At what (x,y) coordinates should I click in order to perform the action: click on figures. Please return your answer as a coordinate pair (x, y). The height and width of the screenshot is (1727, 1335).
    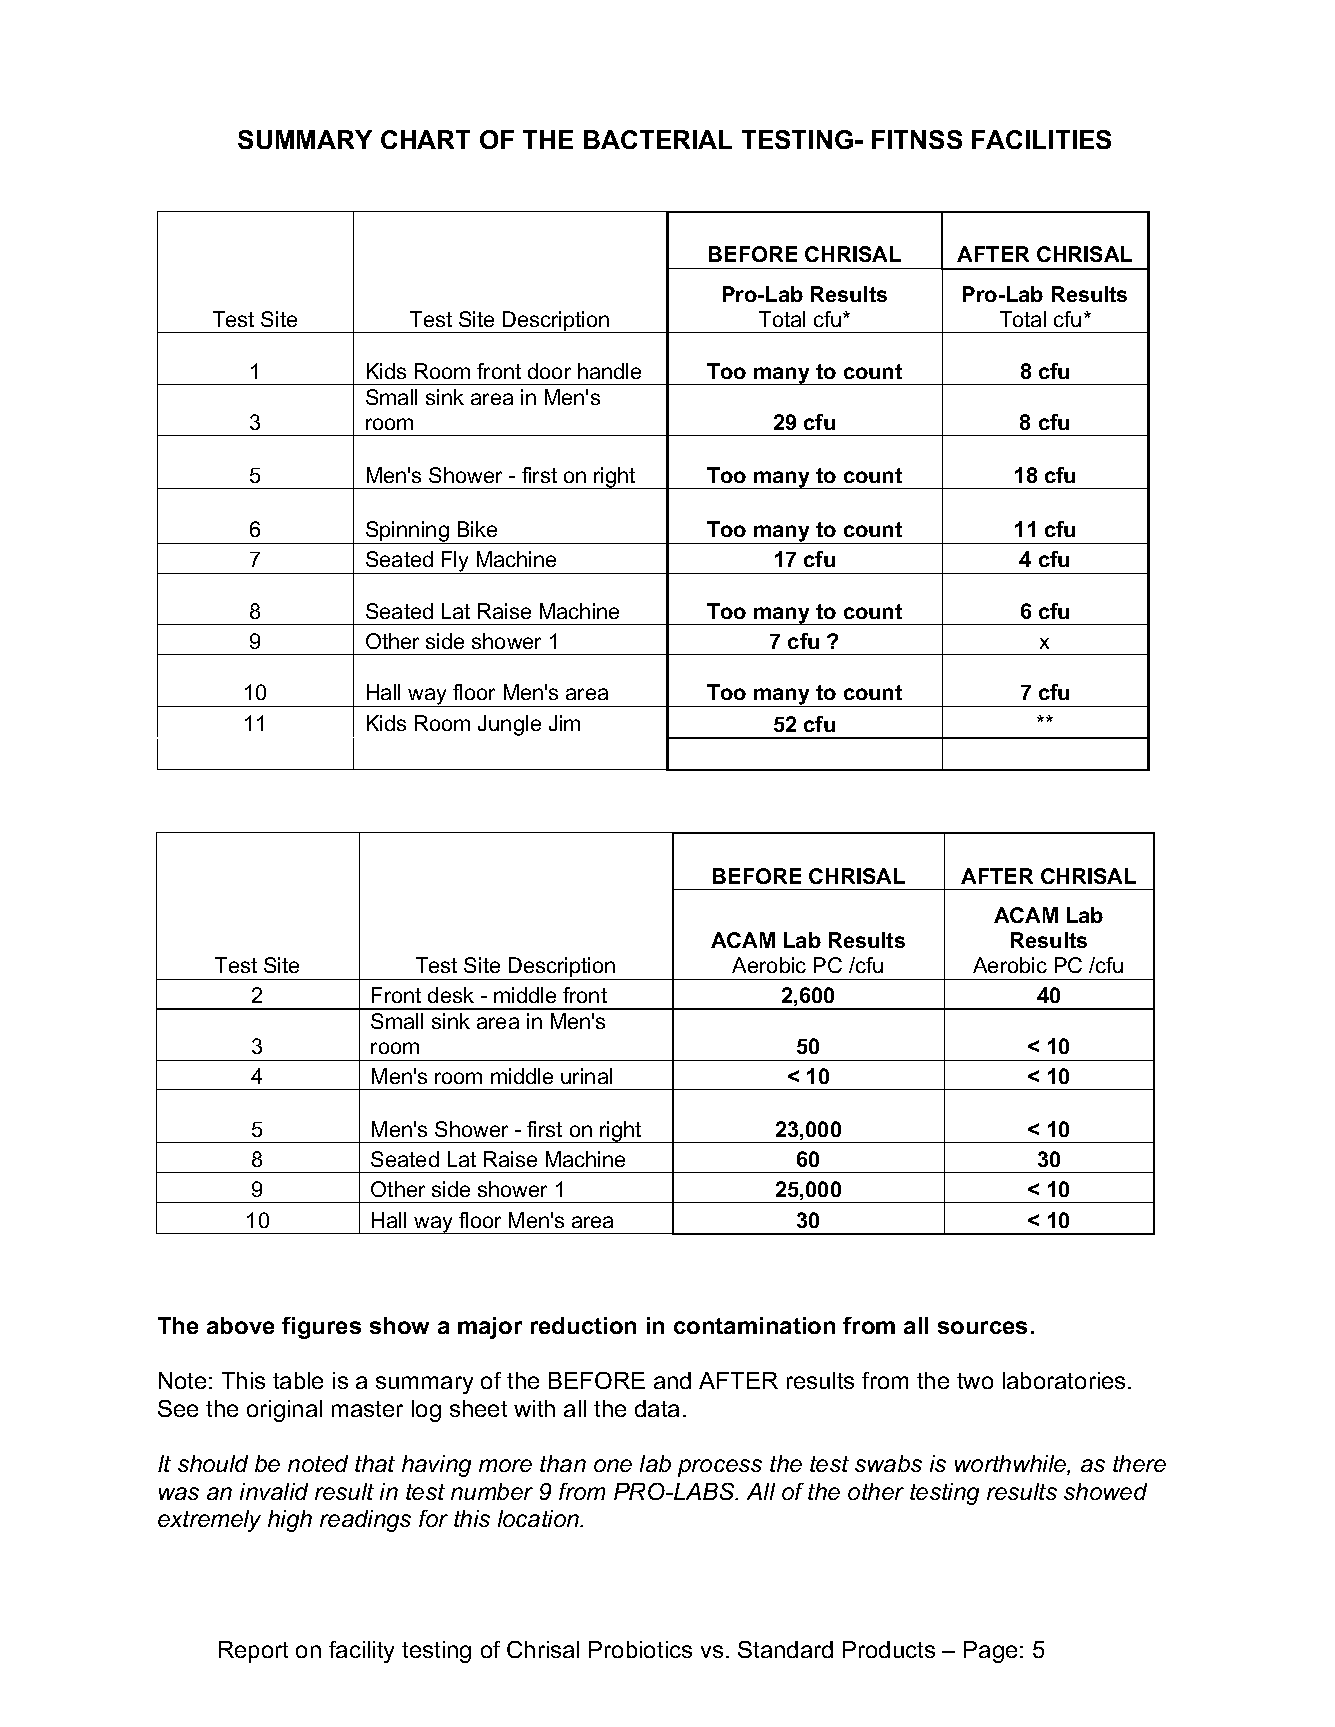
    Looking at the image, I should click on (321, 1328).
